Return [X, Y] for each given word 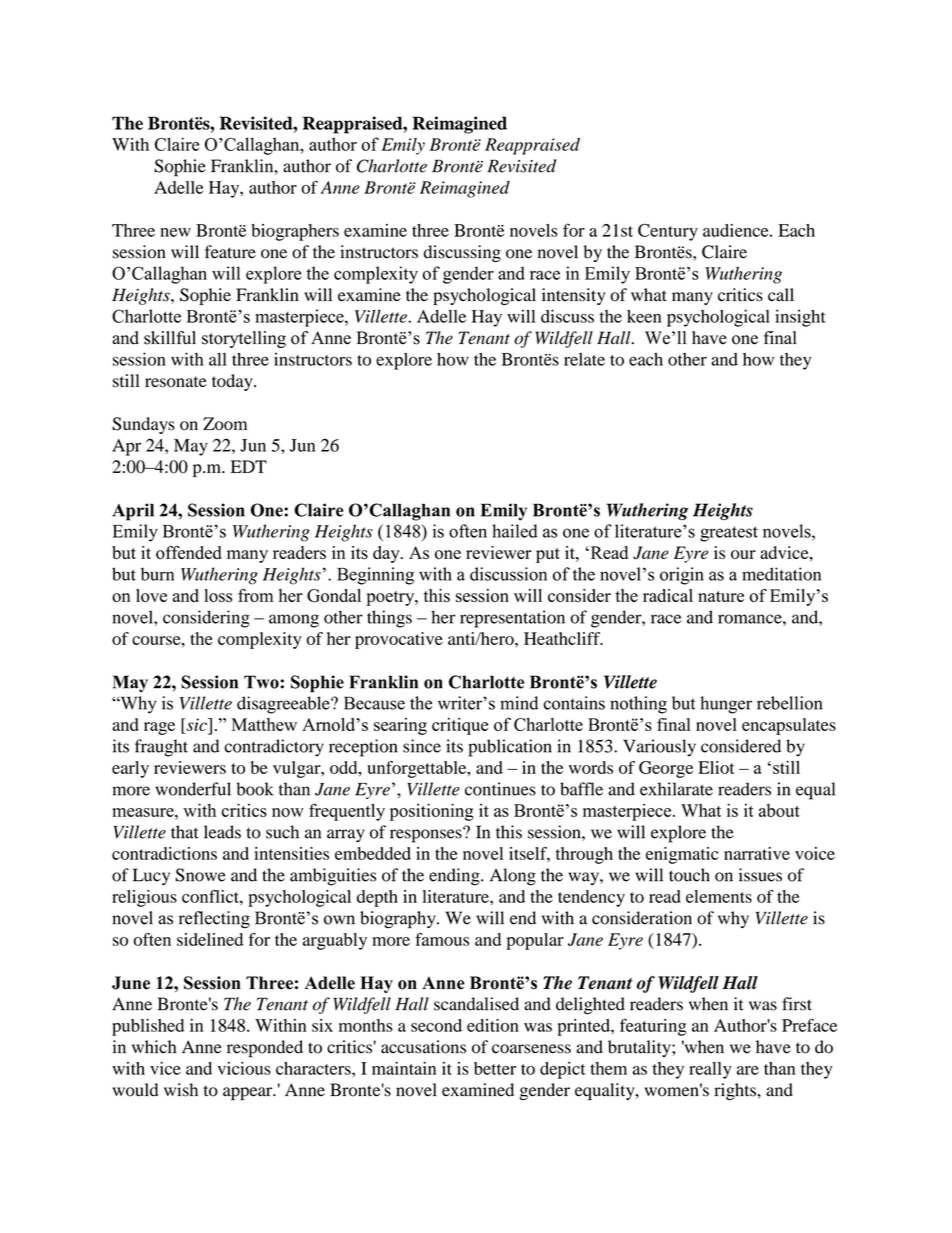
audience [737, 230]
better [495, 1068]
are [748, 1070]
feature [230, 252]
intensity [573, 296]
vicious [244, 1068]
